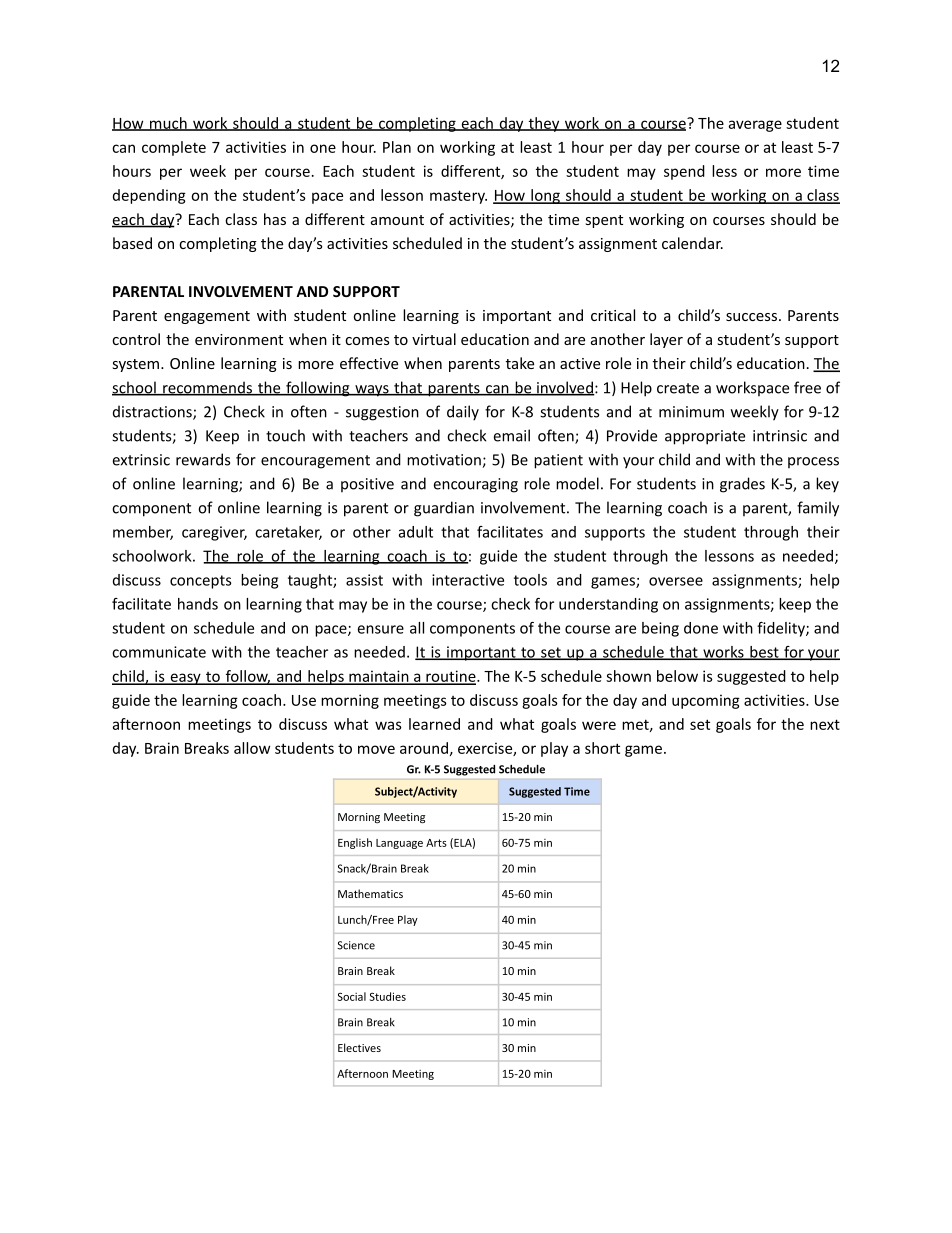  I want to click on Studies, so click(387, 996).
